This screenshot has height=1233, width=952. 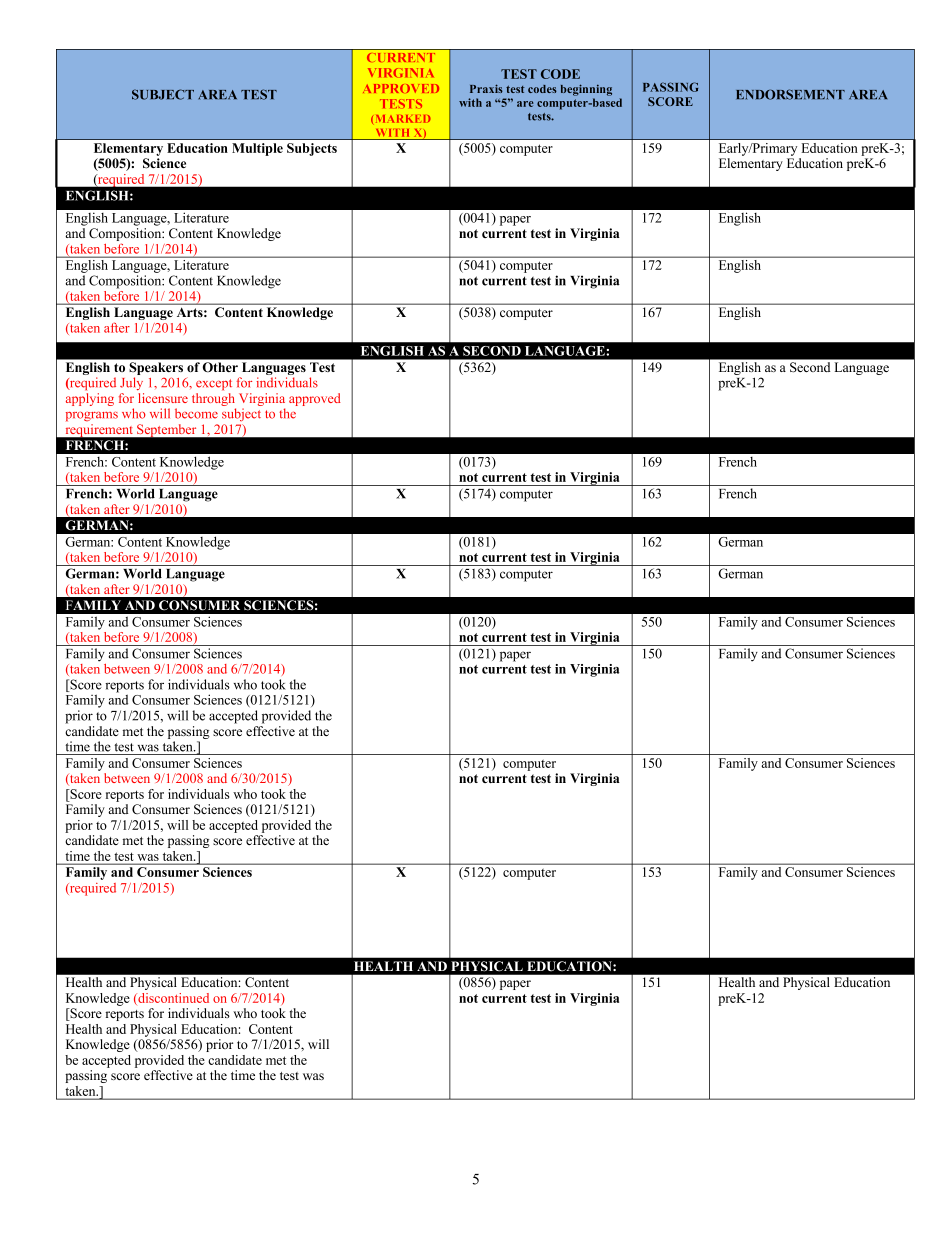 I want to click on Multiple, so click(x=257, y=149).
